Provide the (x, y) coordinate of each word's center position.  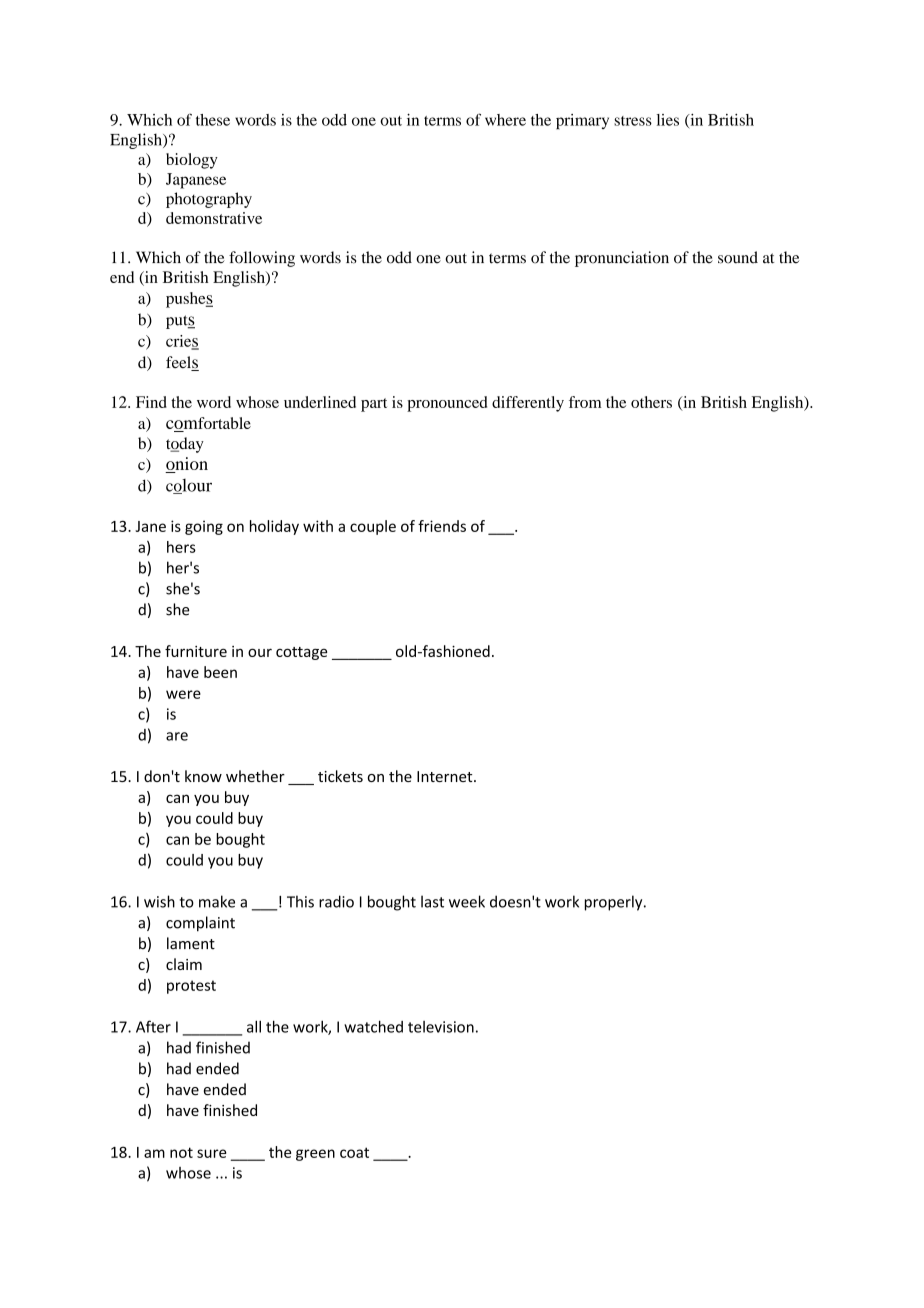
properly (615, 903)
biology (192, 161)
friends (442, 526)
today (185, 445)
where (505, 120)
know (203, 776)
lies (668, 120)
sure (212, 1153)
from (585, 402)
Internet (446, 776)
